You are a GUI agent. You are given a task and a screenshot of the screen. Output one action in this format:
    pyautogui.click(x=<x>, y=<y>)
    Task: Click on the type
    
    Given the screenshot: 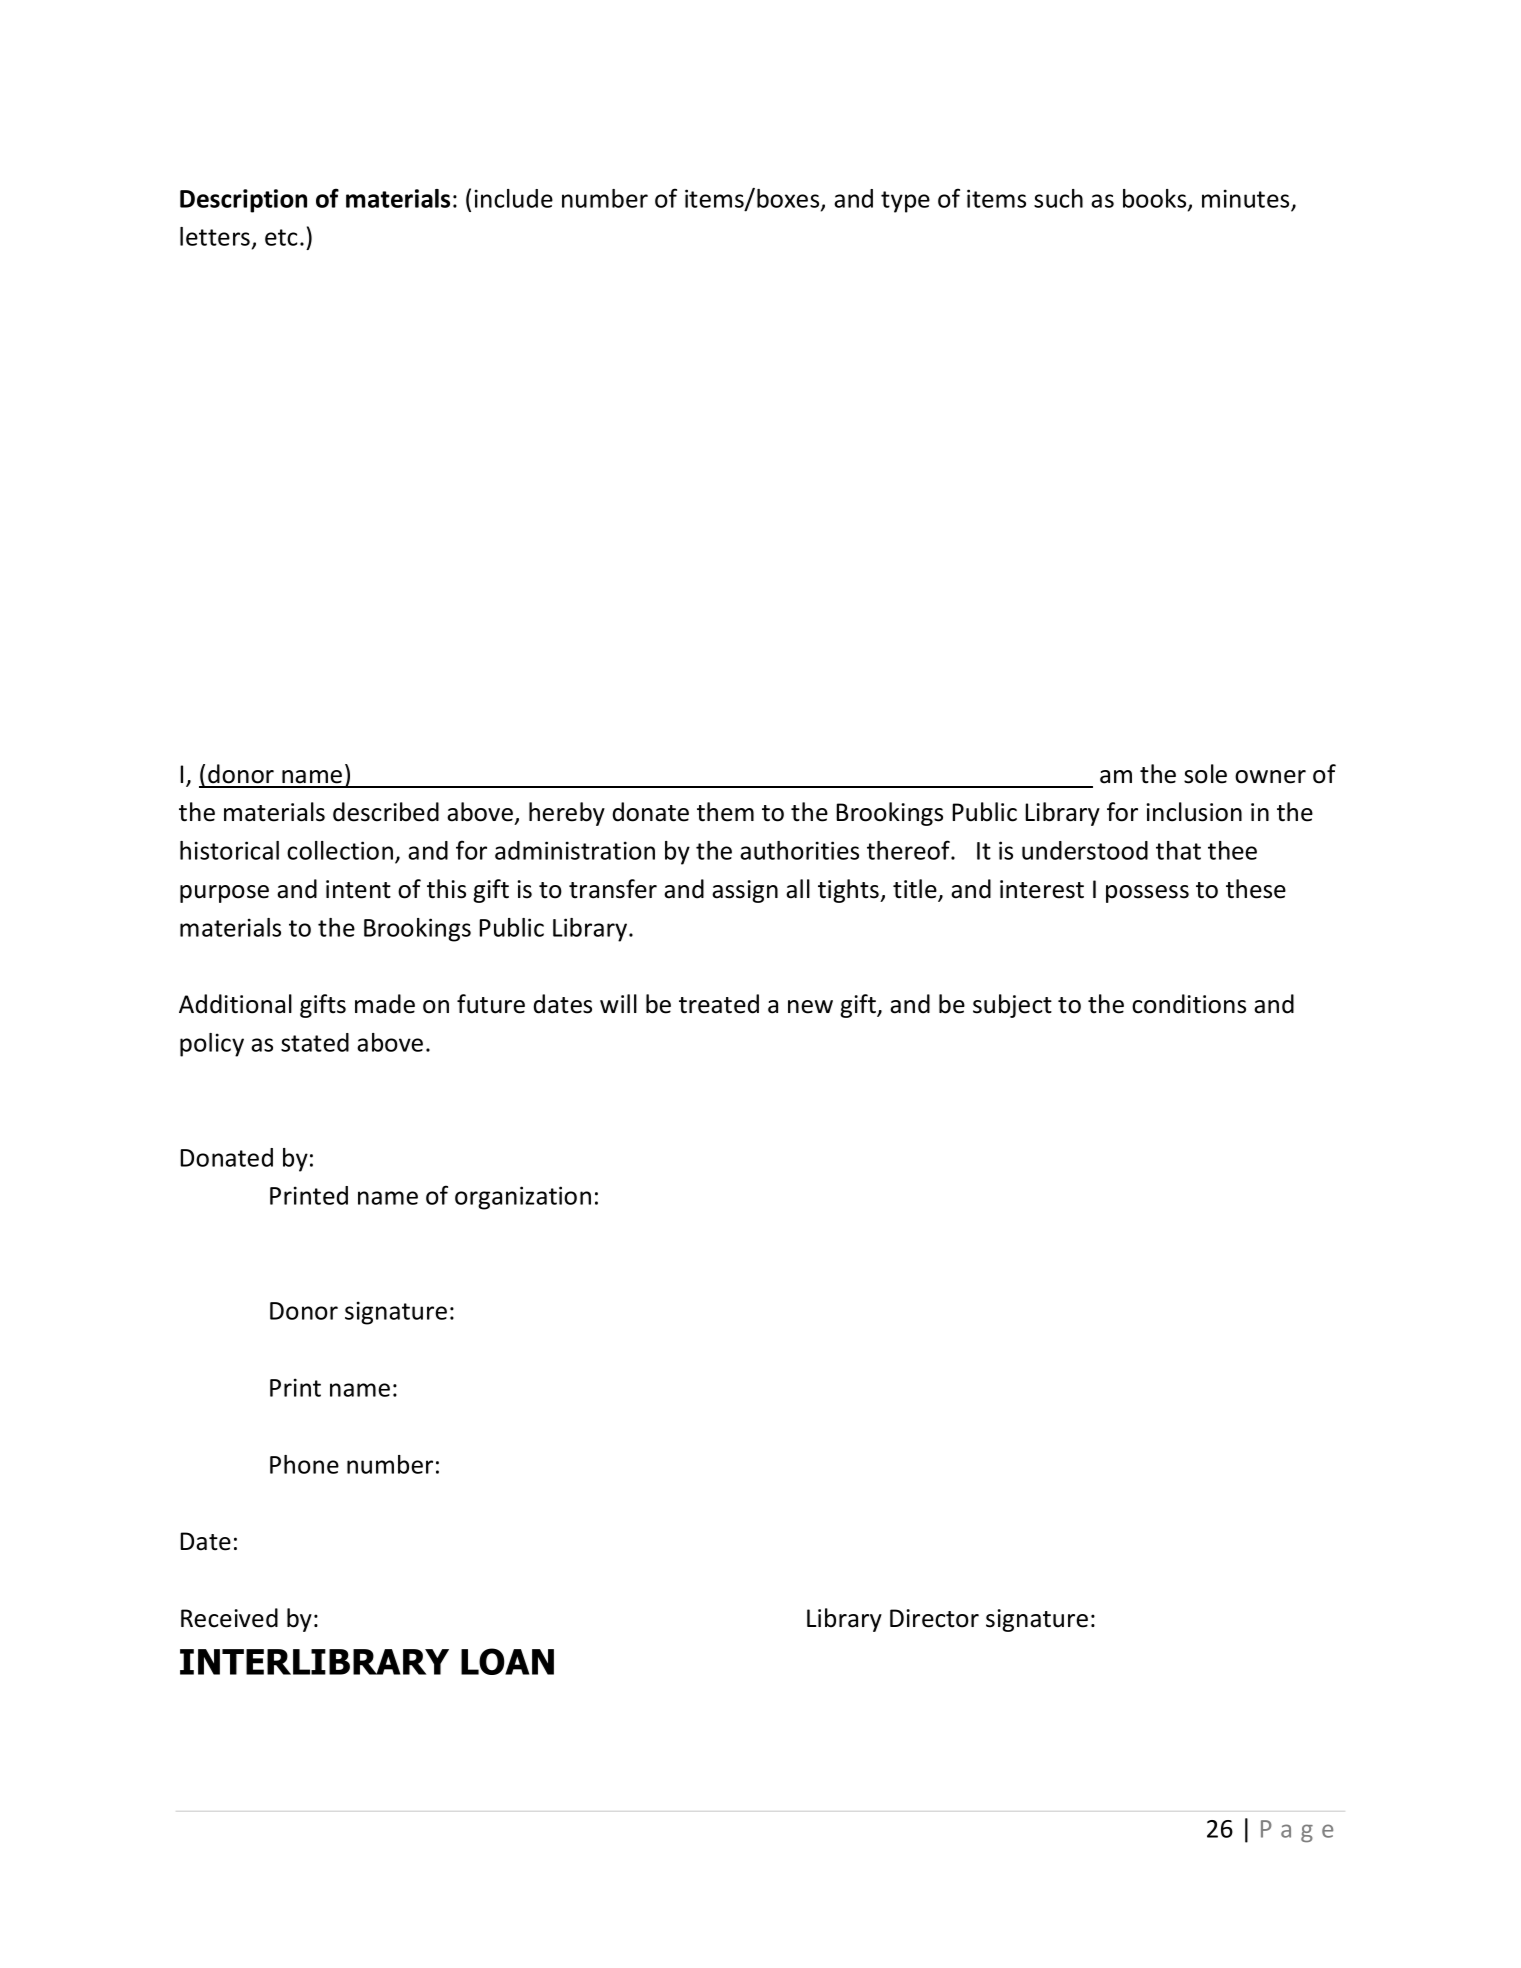 What is the action you would take?
    pyautogui.click(x=905, y=202)
